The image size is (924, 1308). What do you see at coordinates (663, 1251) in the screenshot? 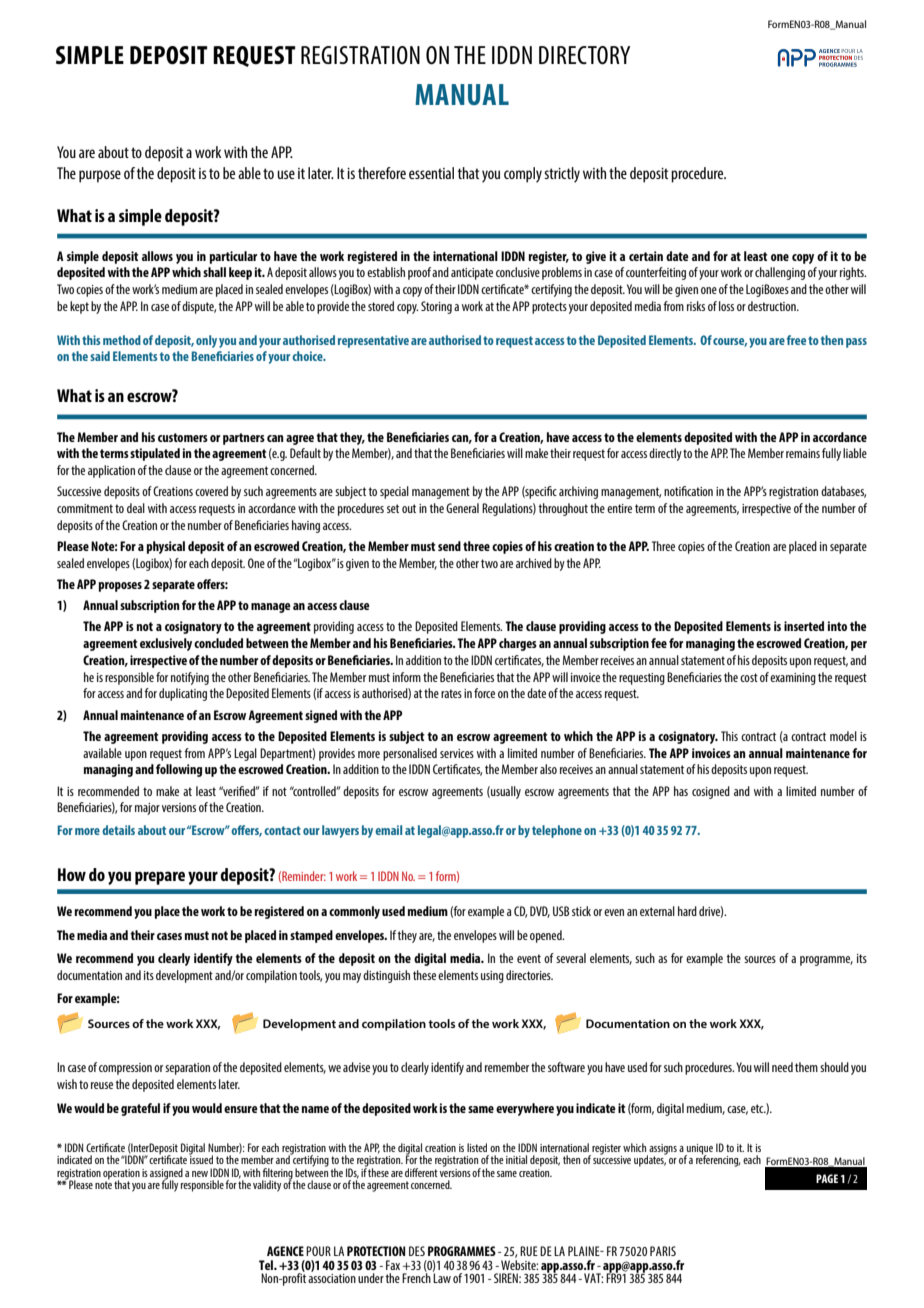
I see `PARIS` at bounding box center [663, 1251].
